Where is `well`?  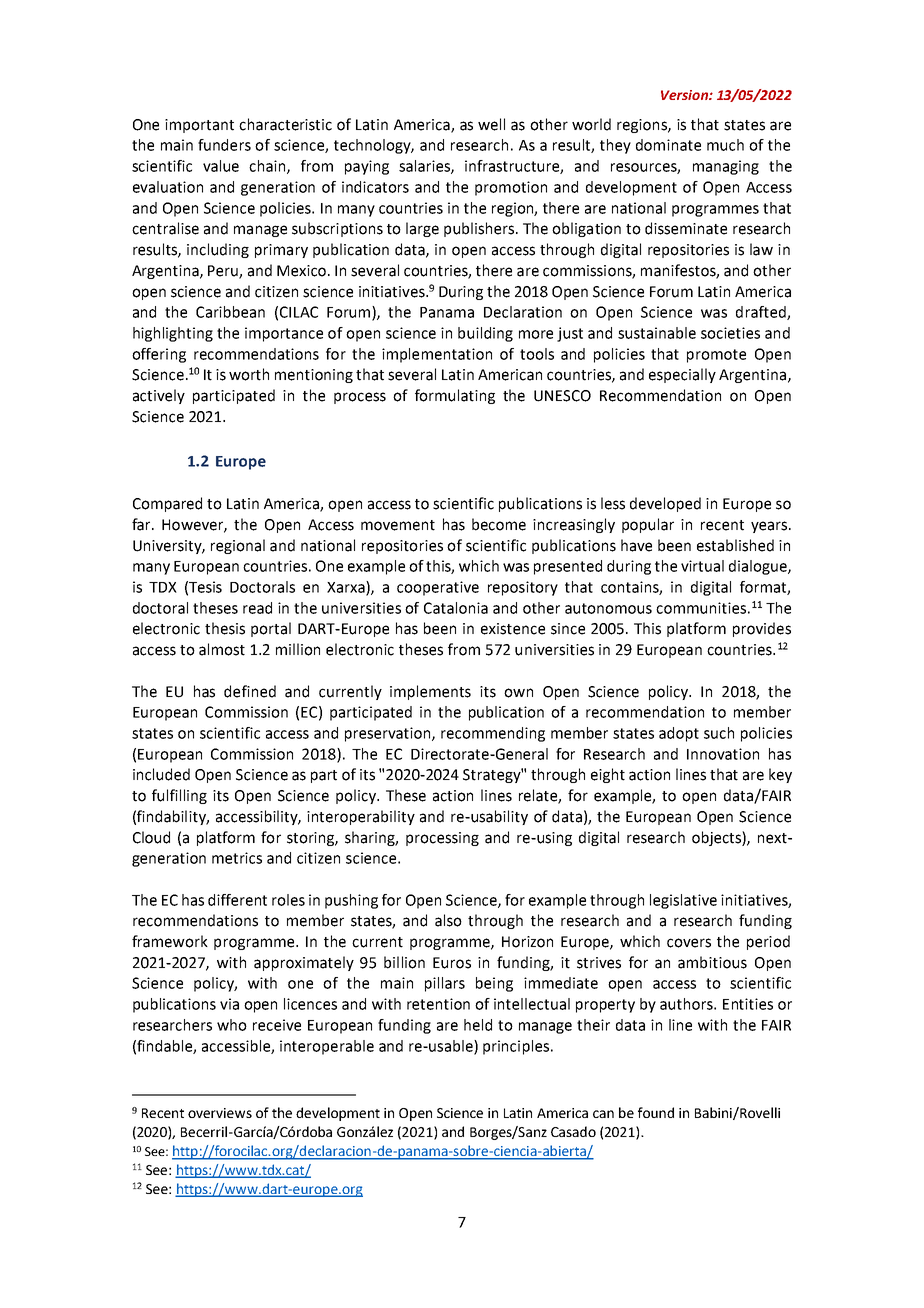 well is located at coordinates (491, 124).
